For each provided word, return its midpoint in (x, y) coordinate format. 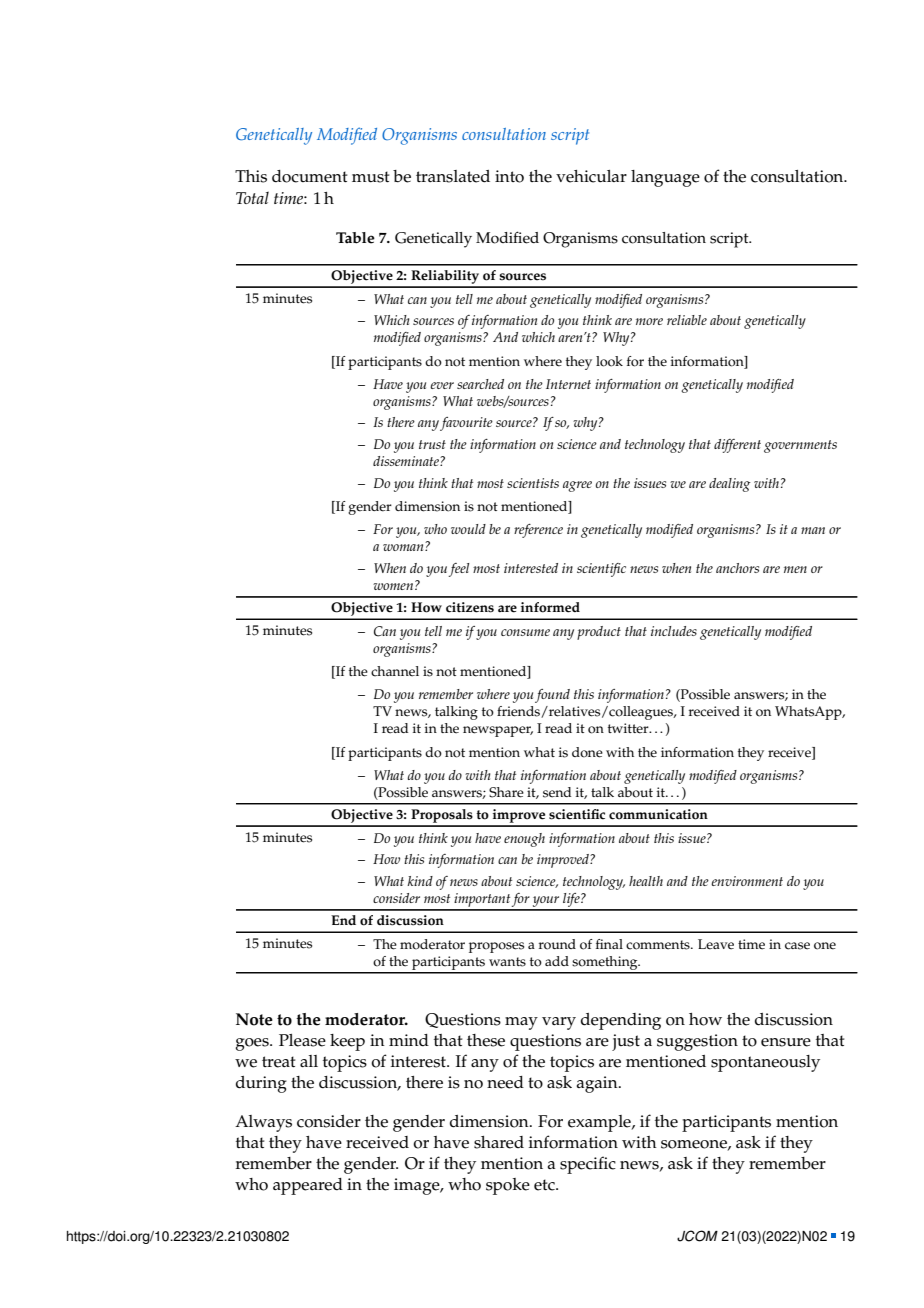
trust (432, 444)
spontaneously (765, 1063)
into (509, 176)
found (552, 696)
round (557, 944)
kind (420, 881)
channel (395, 671)
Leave (716, 944)
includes (674, 631)
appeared (308, 1186)
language (665, 178)
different (737, 446)
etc (545, 1185)
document (310, 176)
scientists (533, 483)
